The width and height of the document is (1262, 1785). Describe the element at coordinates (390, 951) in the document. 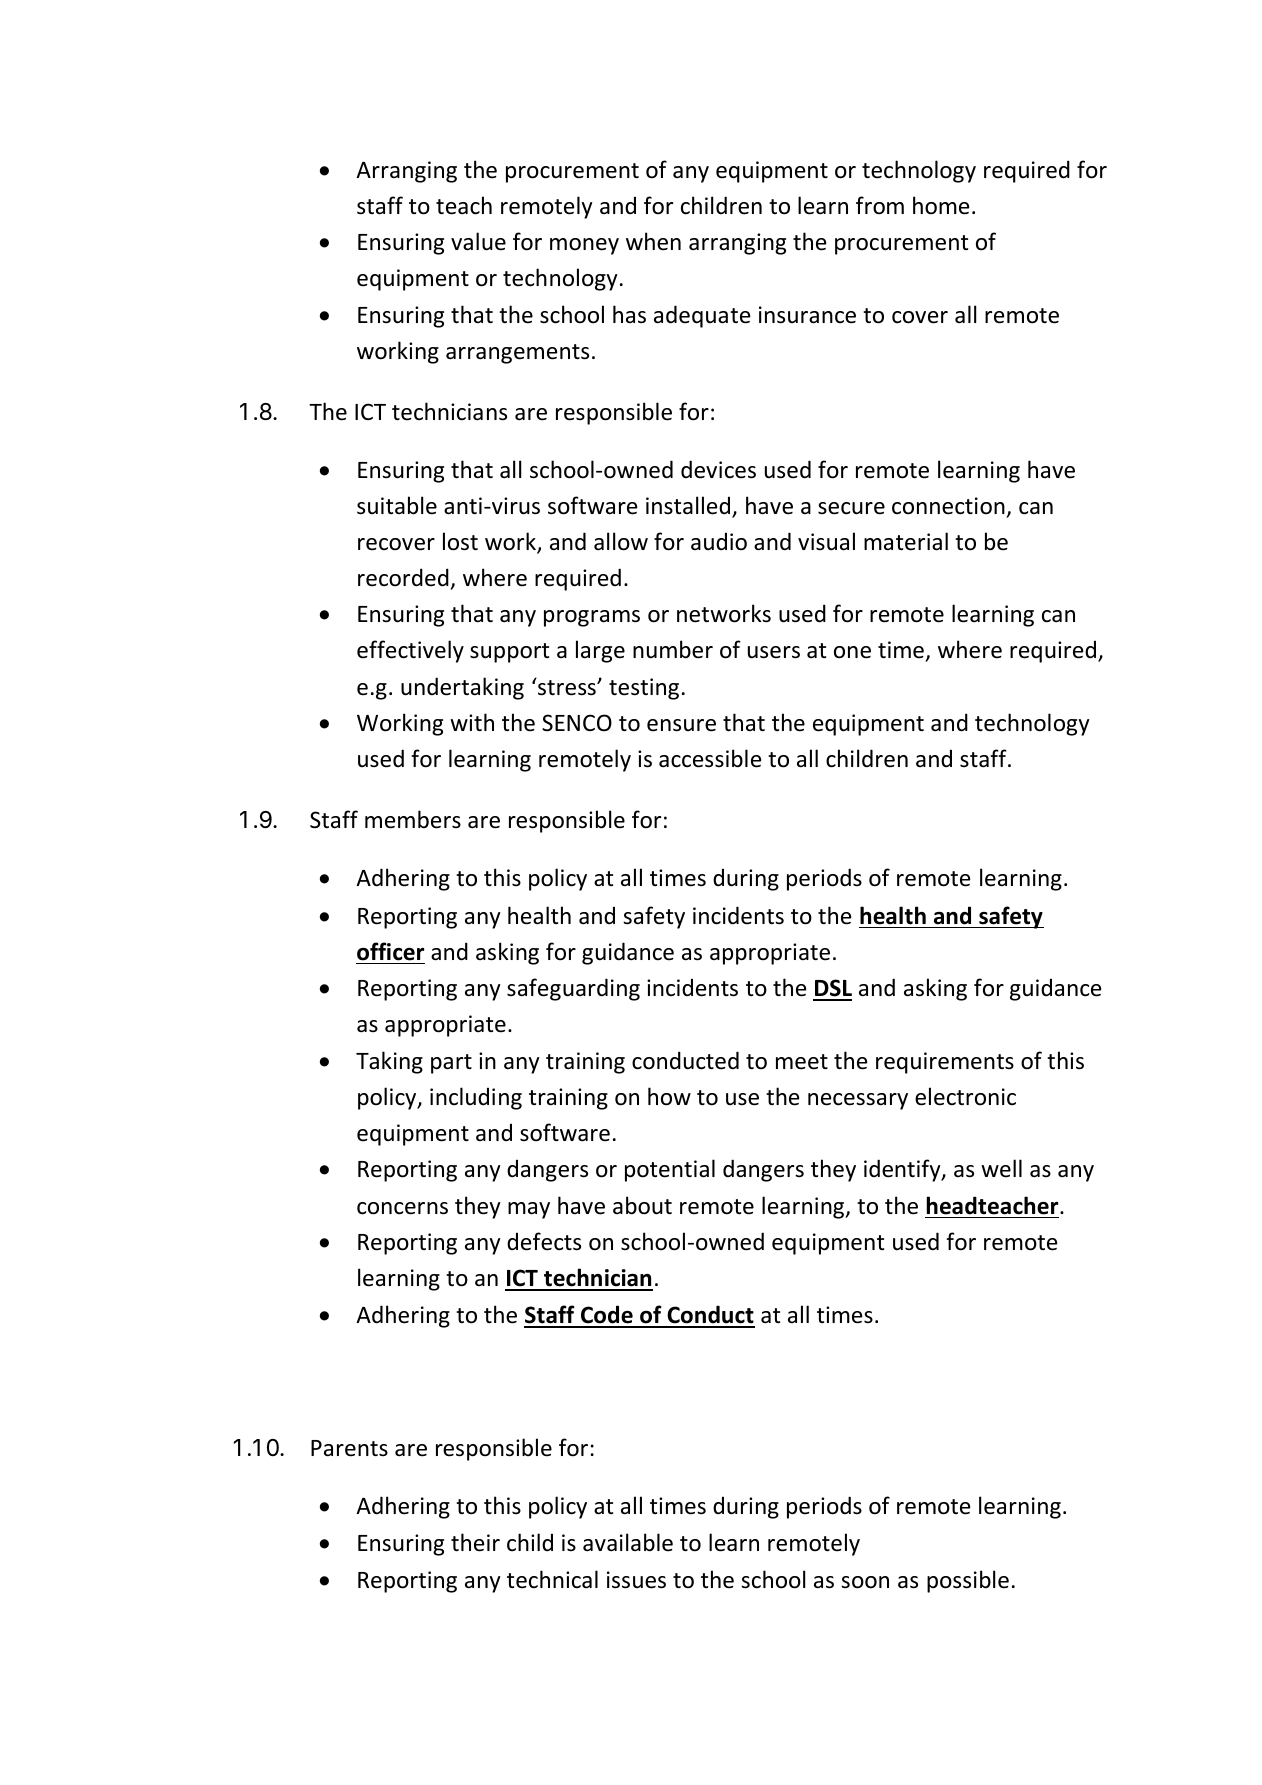

I see `officer` at that location.
